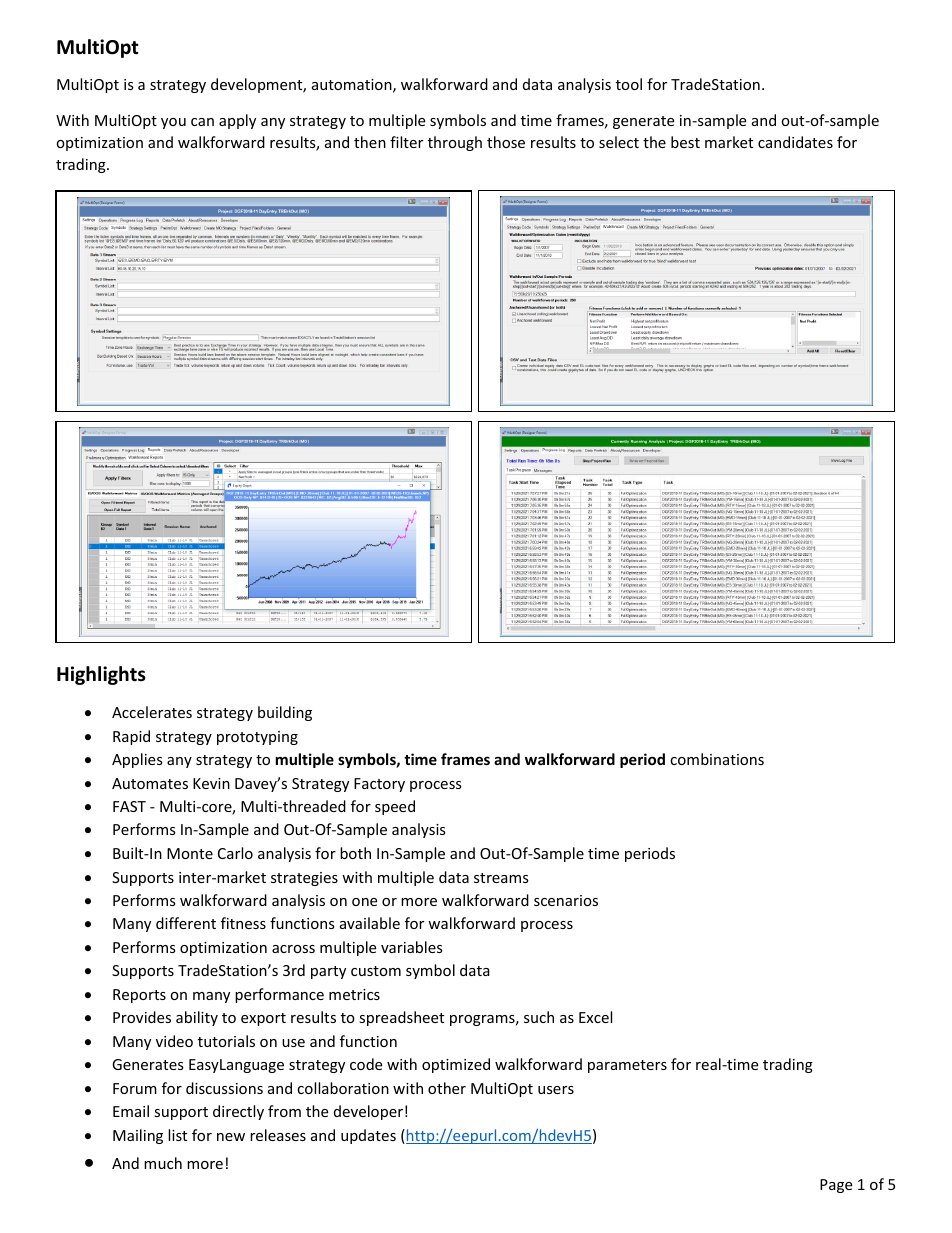 The image size is (952, 1233). Describe the element at coordinates (795, 142) in the screenshot. I see `candidates` at that location.
